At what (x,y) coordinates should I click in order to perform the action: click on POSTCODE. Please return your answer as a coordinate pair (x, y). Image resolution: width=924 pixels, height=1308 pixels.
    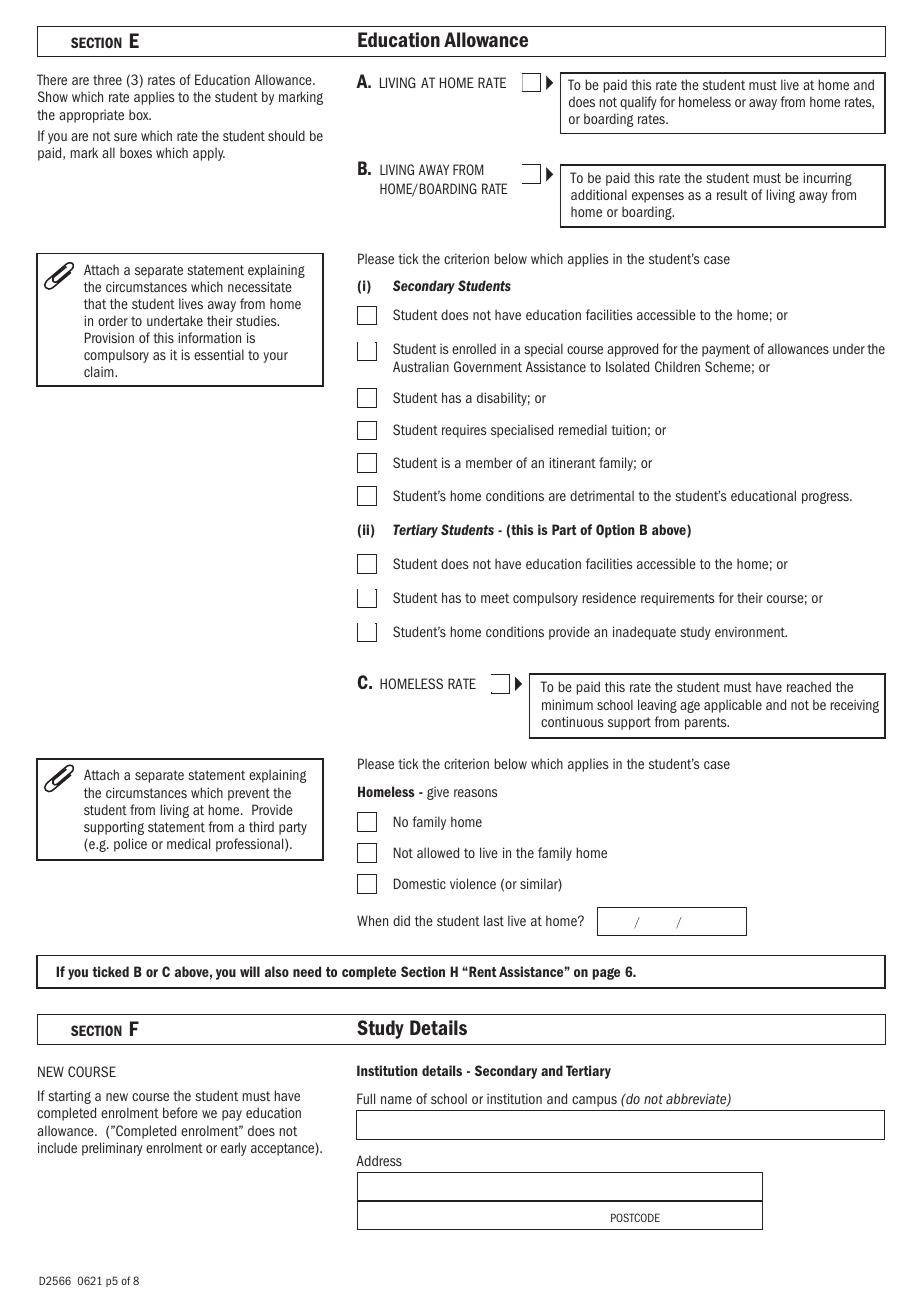
    Looking at the image, I should click on (635, 1217).
